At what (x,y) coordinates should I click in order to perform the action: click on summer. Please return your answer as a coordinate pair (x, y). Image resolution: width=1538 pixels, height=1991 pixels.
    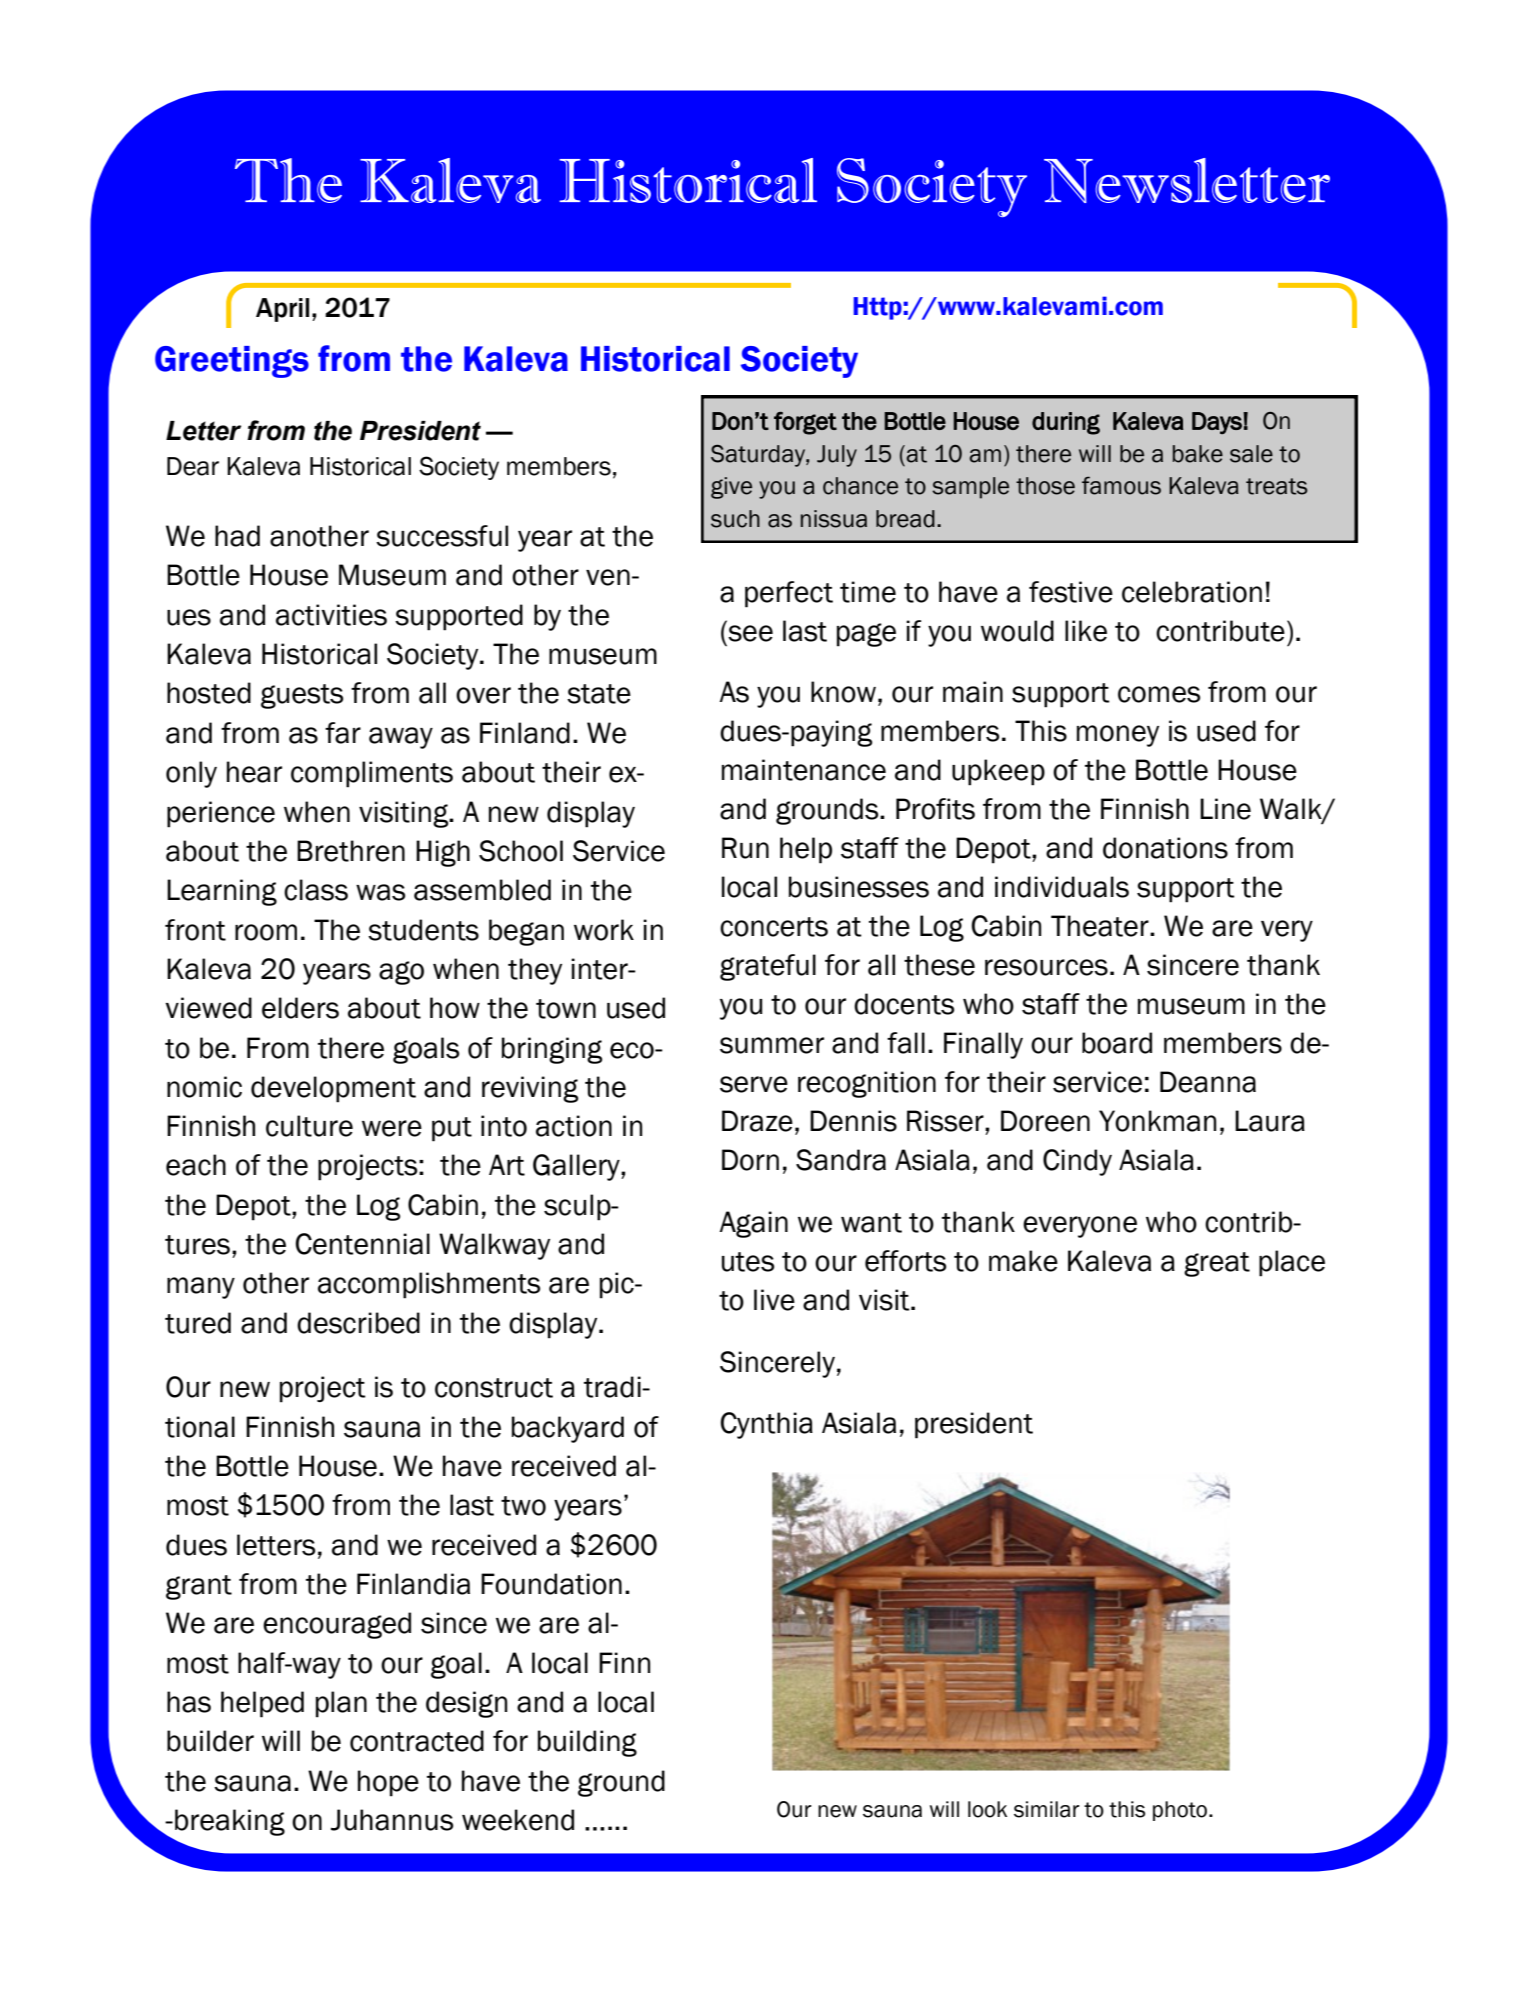
    Looking at the image, I should click on (772, 1045).
